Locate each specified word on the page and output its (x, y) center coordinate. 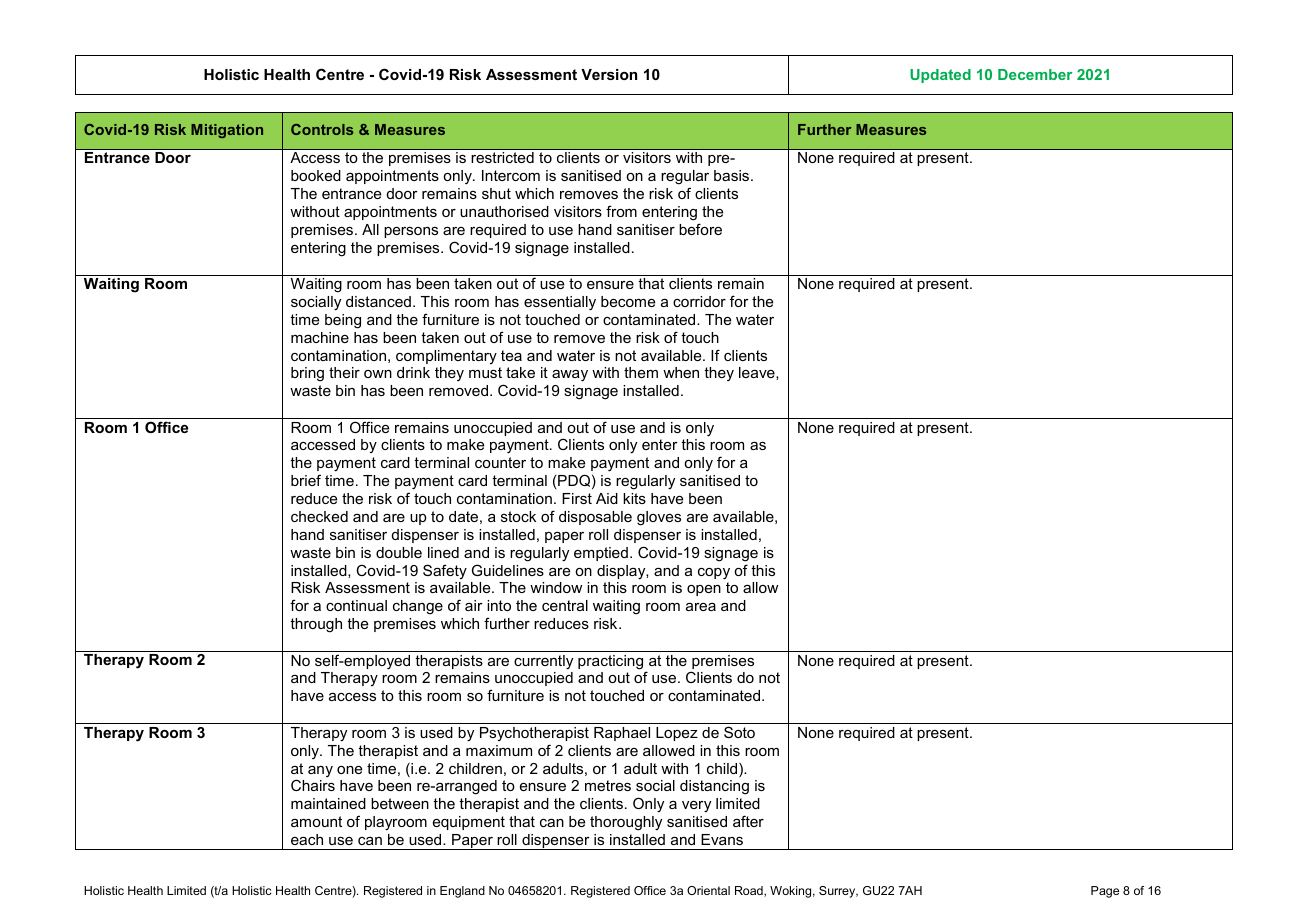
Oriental (708, 890)
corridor (699, 301)
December (1035, 74)
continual (356, 605)
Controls (322, 129)
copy (714, 574)
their (344, 372)
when (681, 372)
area (701, 607)
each (307, 839)
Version (609, 74)
